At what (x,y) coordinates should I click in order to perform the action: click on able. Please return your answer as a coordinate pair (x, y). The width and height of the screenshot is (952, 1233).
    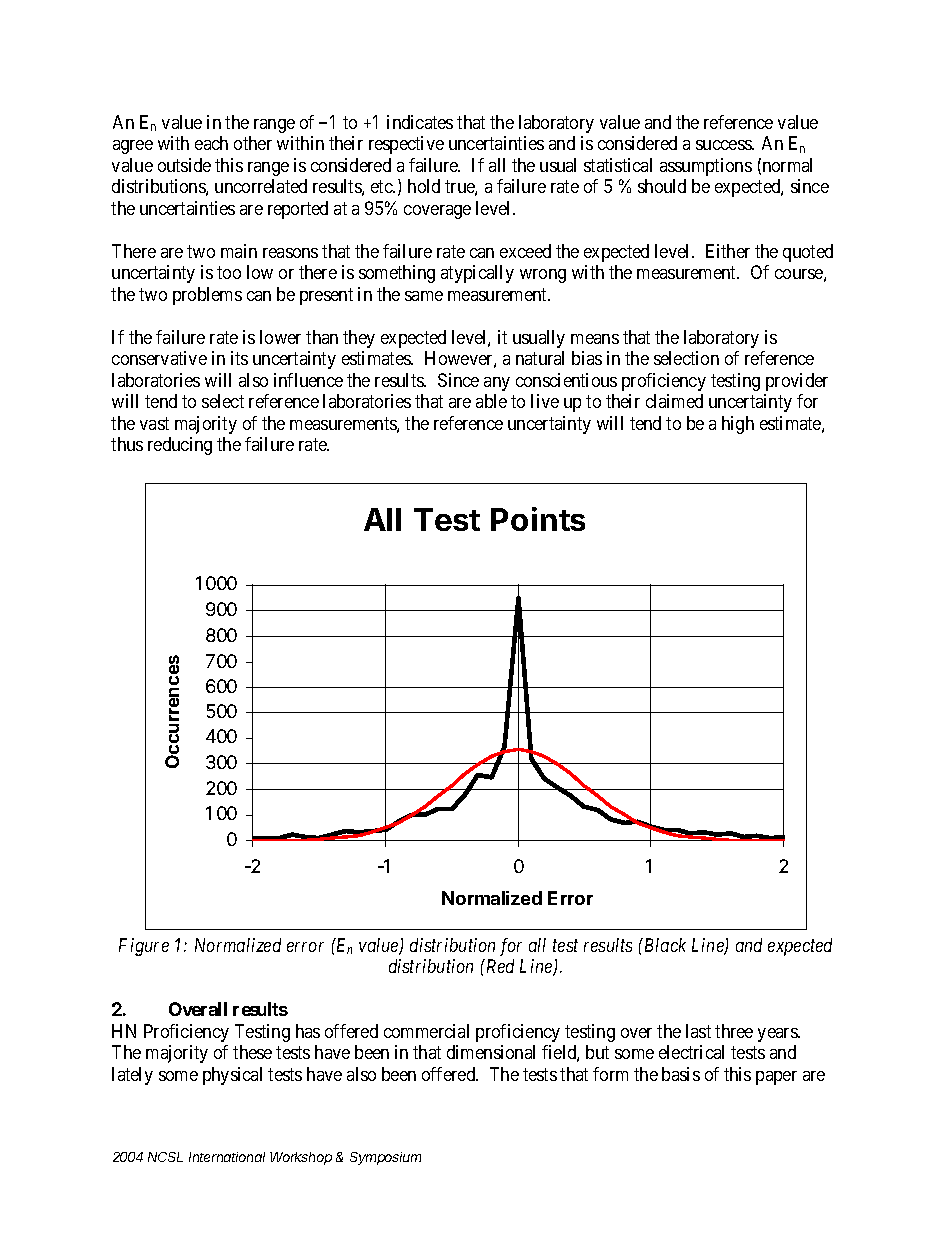
    Looking at the image, I should click on (491, 401).
